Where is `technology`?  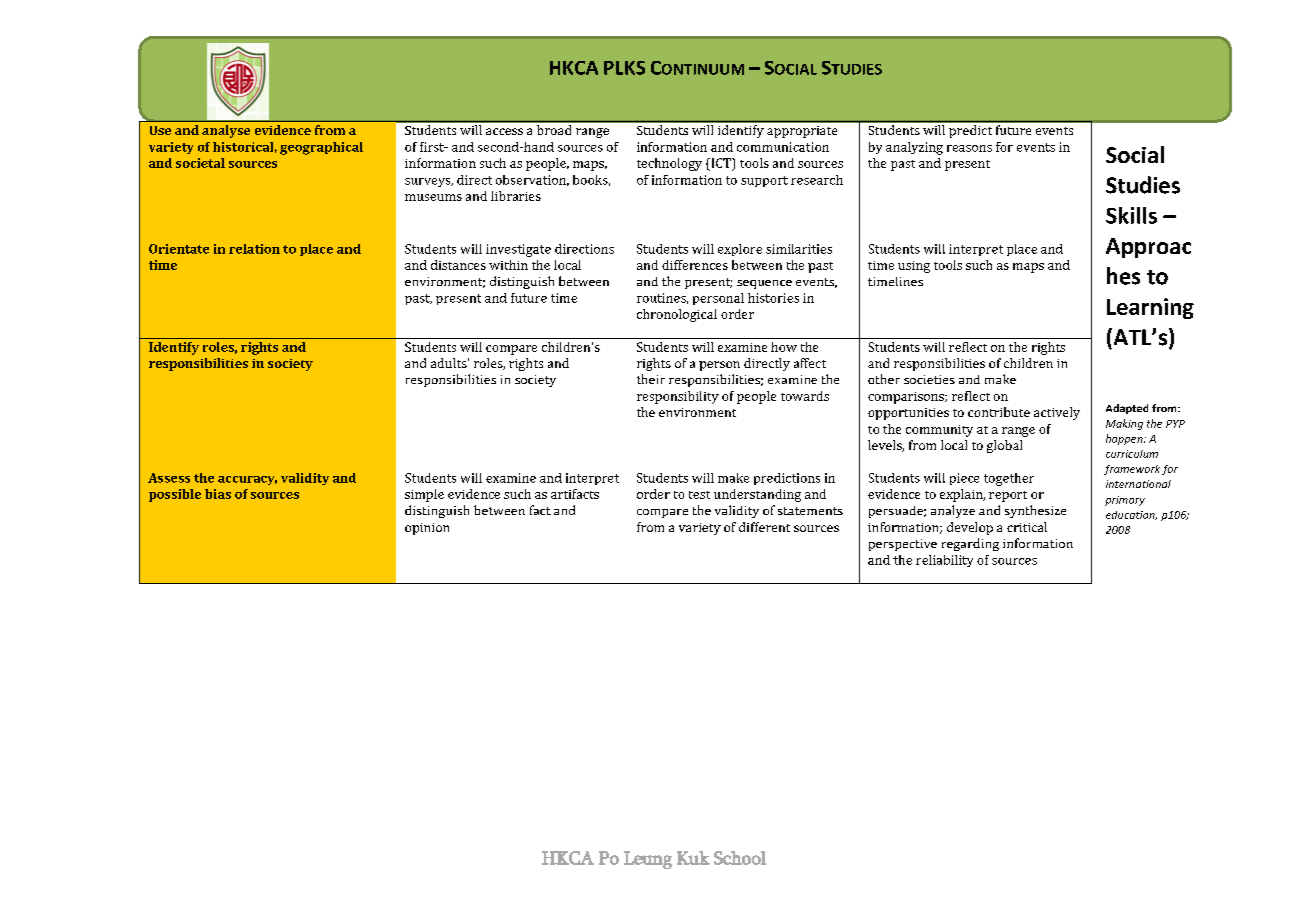
technology is located at coordinates (669, 164).
